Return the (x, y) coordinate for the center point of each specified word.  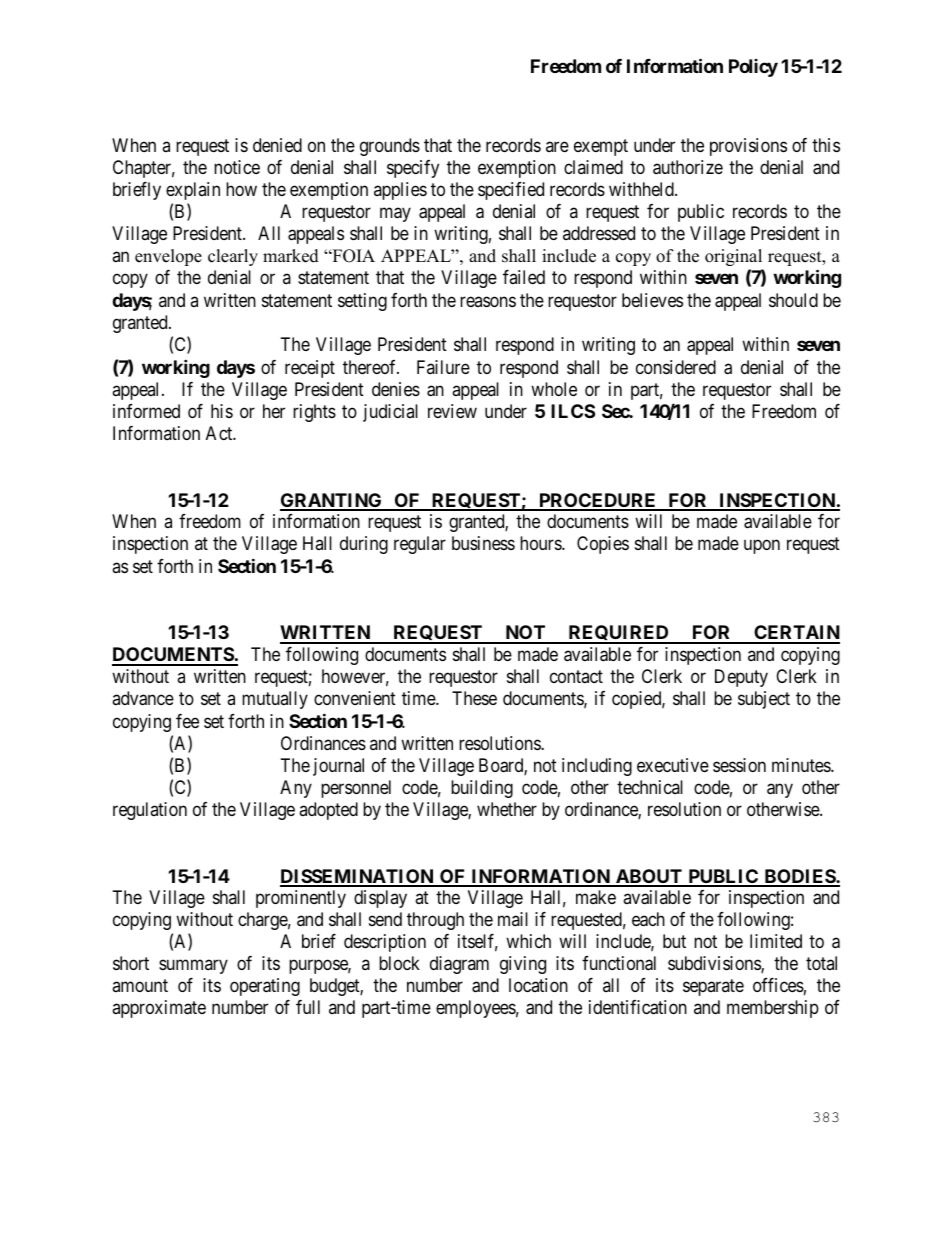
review (452, 411)
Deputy (741, 678)
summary (193, 967)
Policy (753, 68)
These (474, 698)
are (557, 146)
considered (676, 367)
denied (277, 145)
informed (146, 411)
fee (187, 721)
